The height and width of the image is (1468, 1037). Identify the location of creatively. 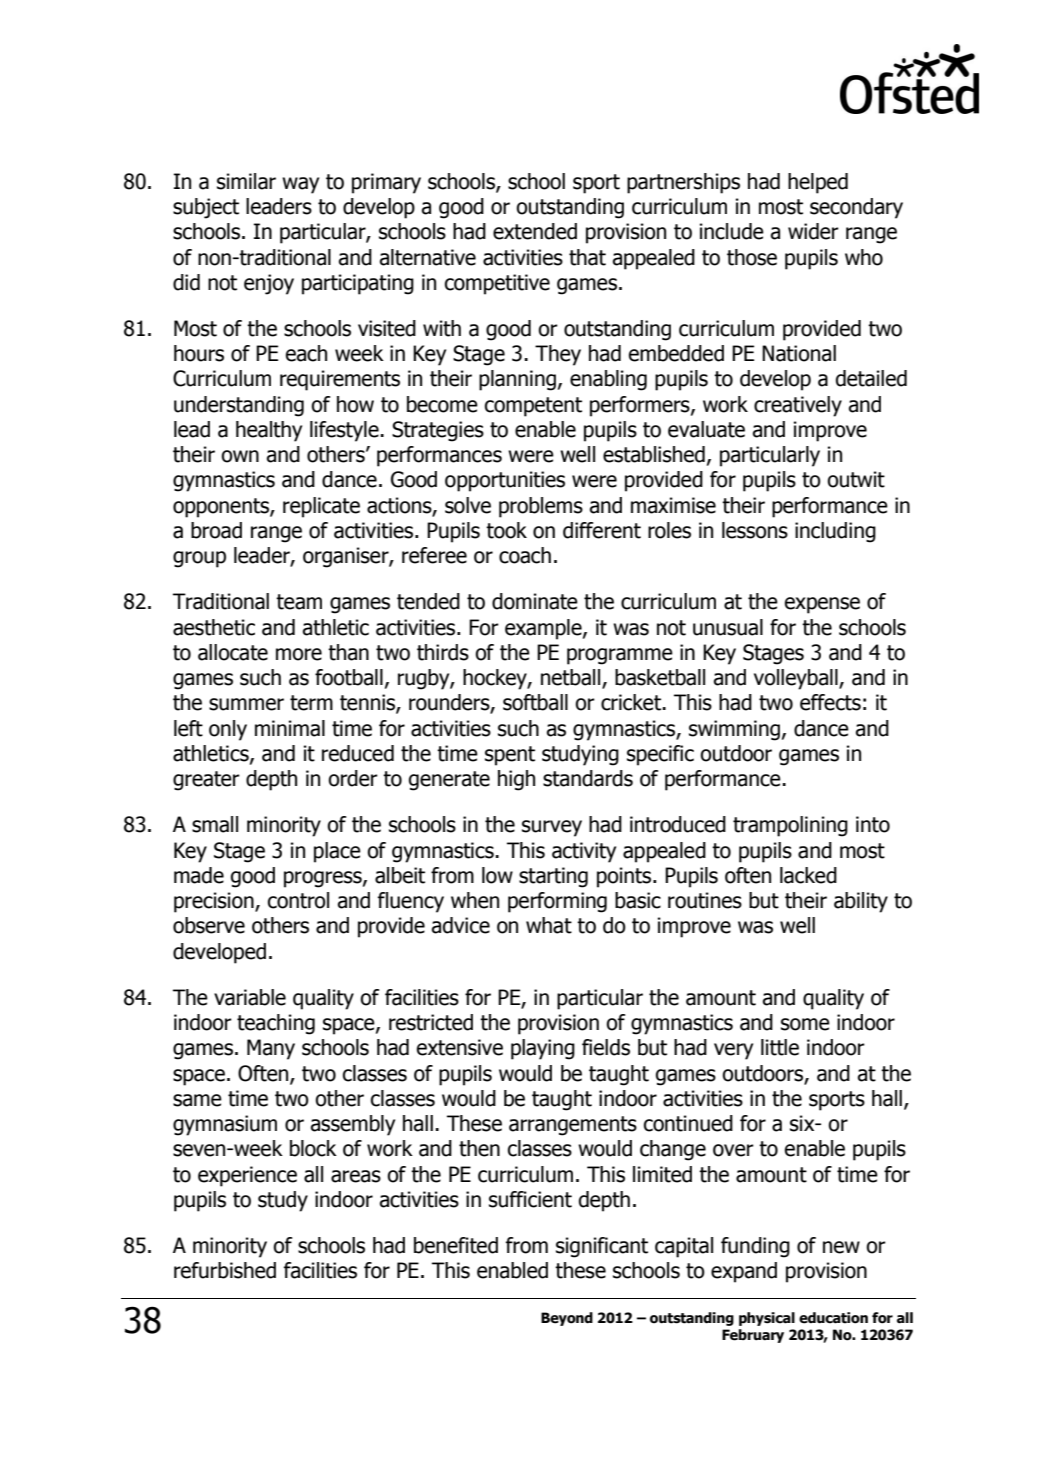
(798, 406).
